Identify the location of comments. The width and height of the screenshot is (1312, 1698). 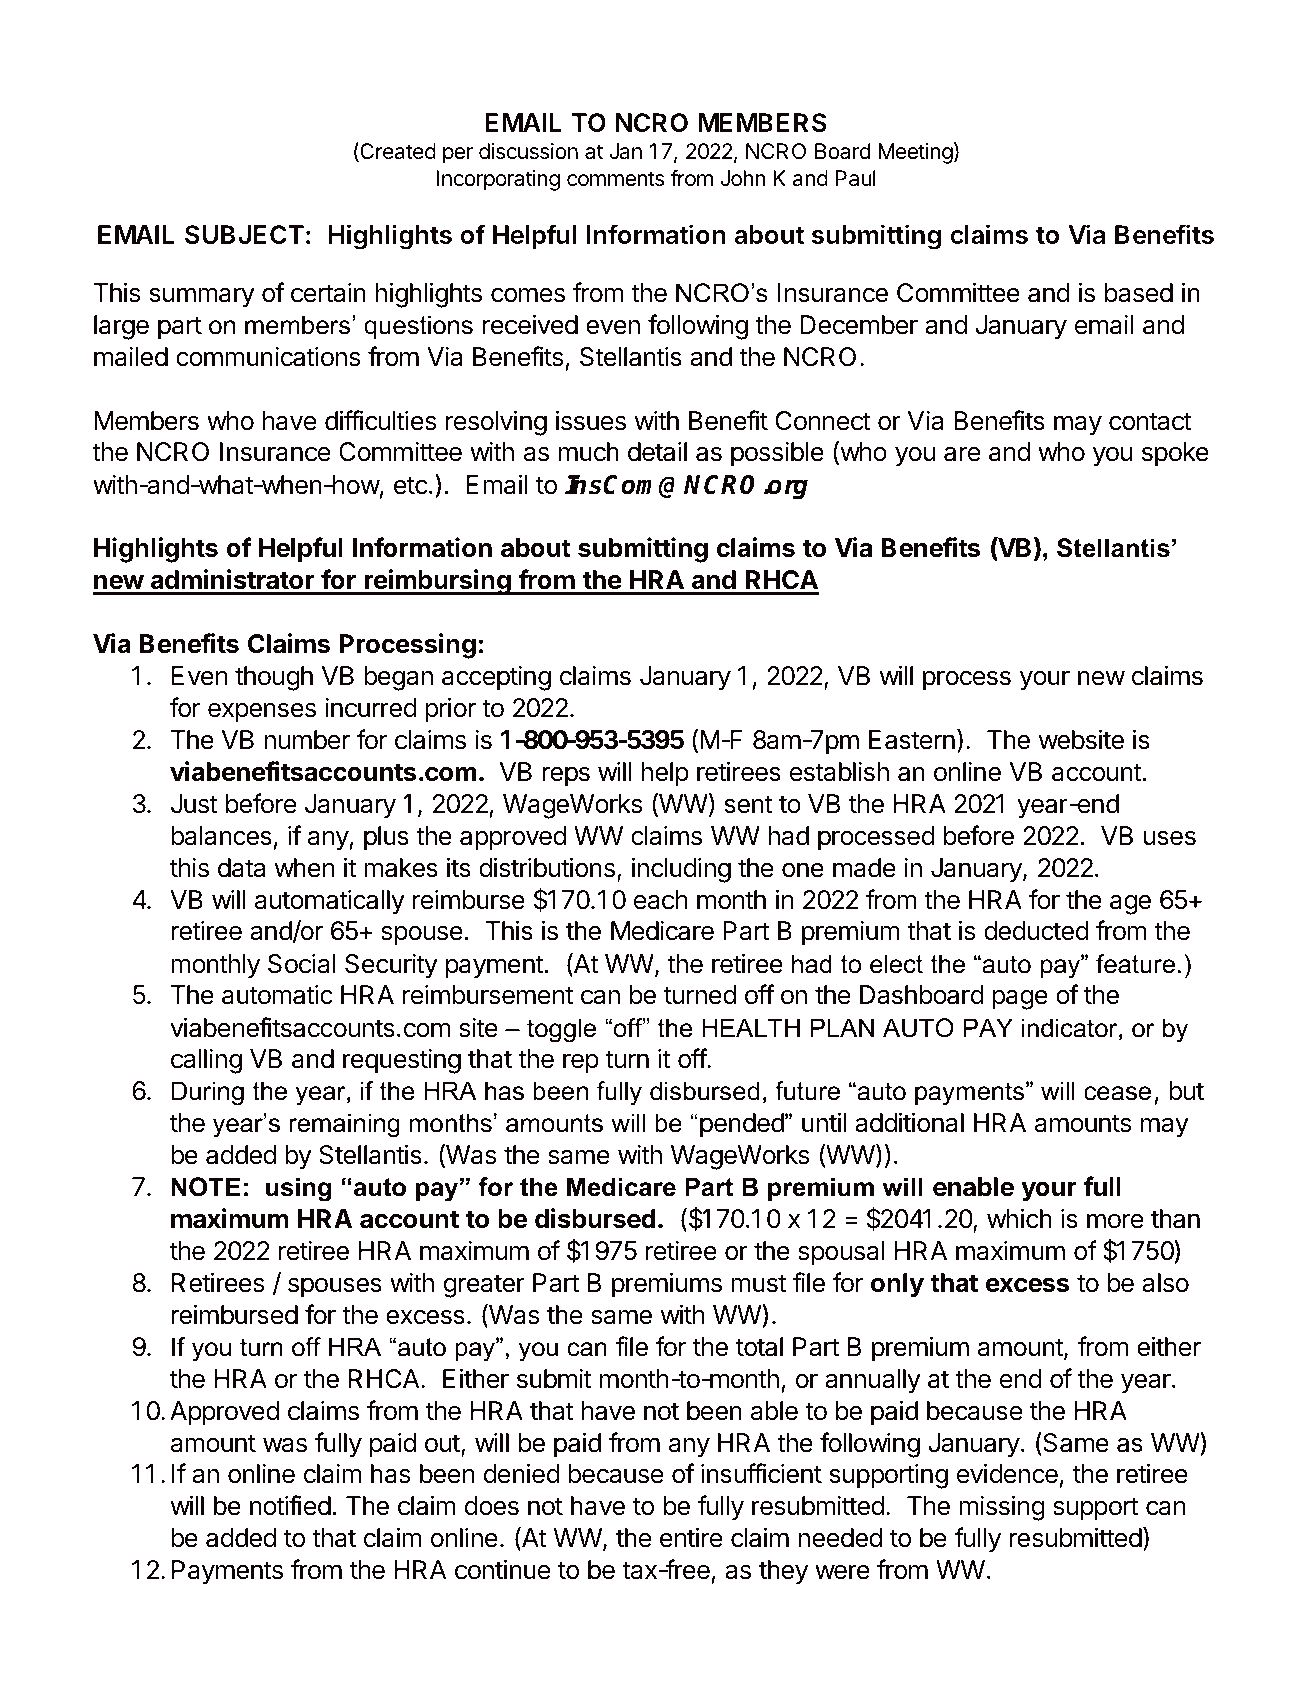
(615, 179).
